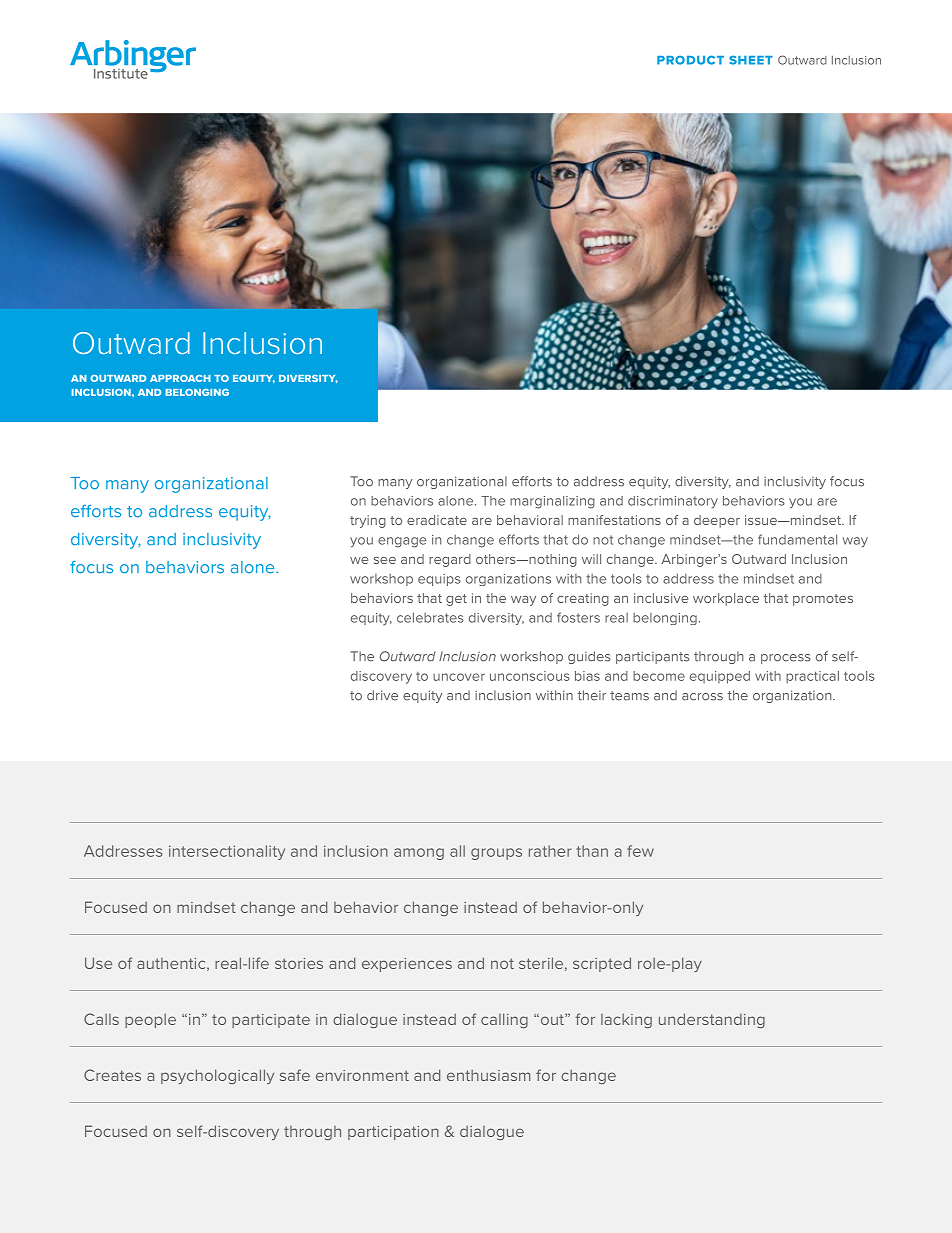 This screenshot has width=952, height=1233. I want to click on see, so click(385, 560).
